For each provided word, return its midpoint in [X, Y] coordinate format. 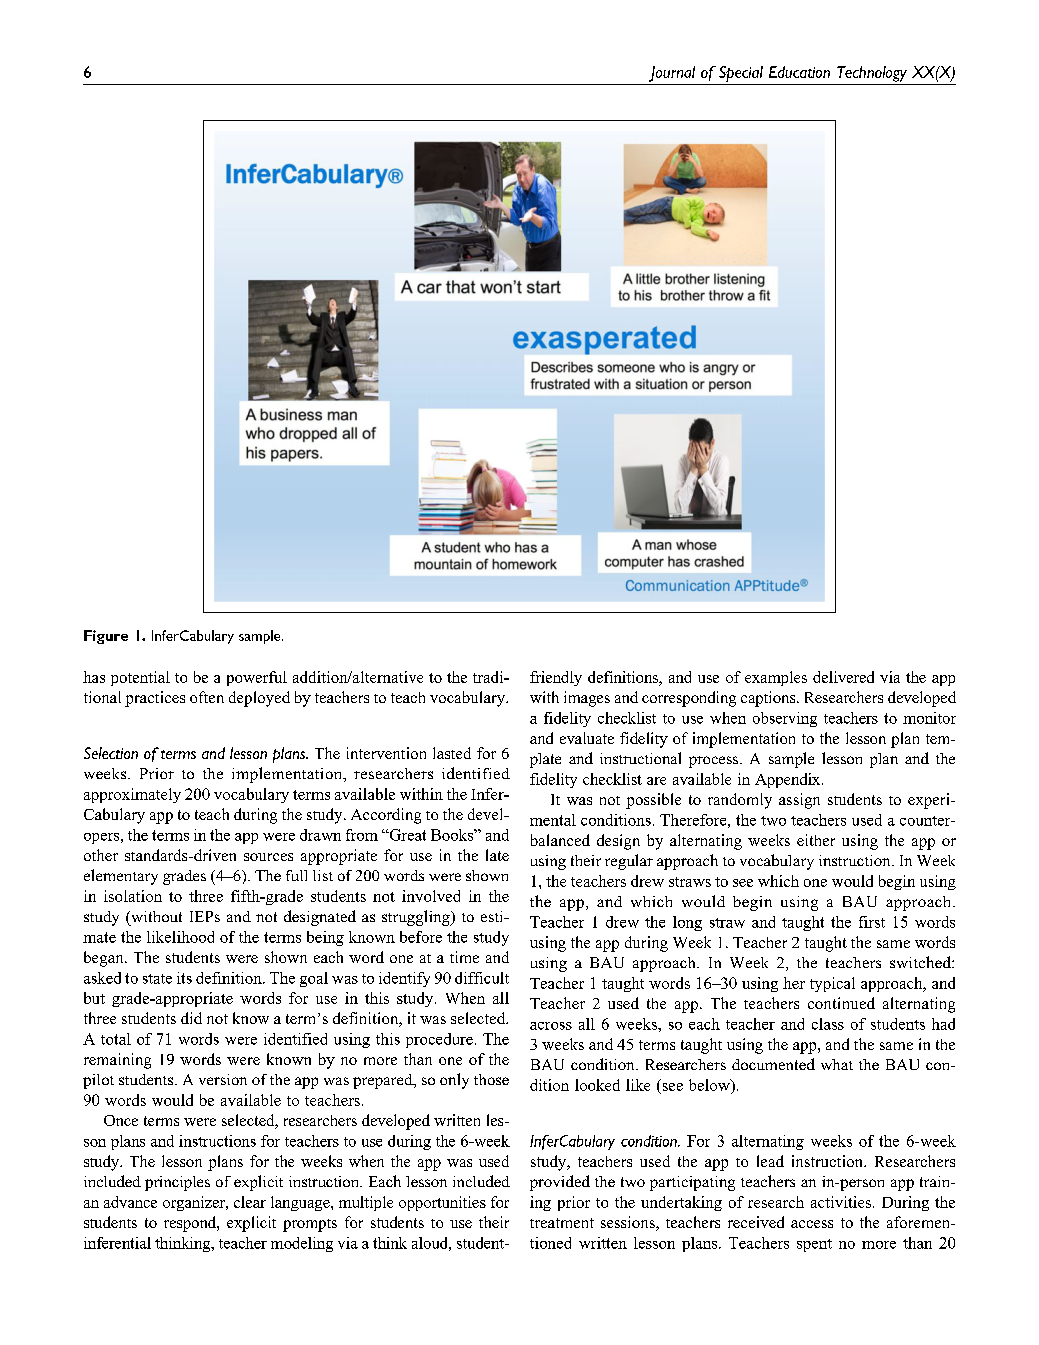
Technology [872, 74]
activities [841, 1202]
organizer [195, 1203]
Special [741, 74]
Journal [672, 74]
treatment [562, 1223]
